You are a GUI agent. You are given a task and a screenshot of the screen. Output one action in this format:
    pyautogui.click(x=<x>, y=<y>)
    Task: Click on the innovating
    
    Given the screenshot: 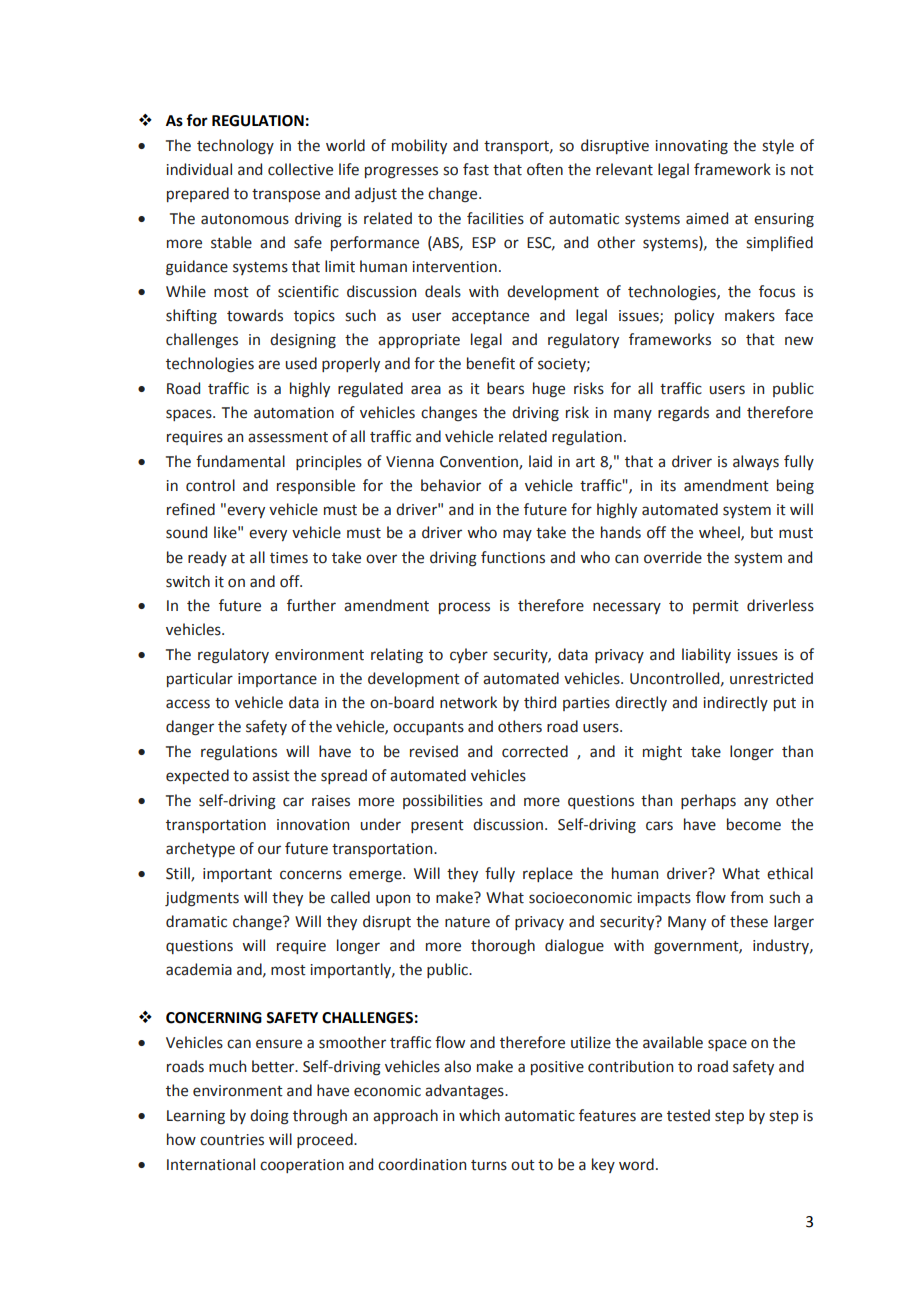 What is the action you would take?
    pyautogui.click(x=691, y=147)
